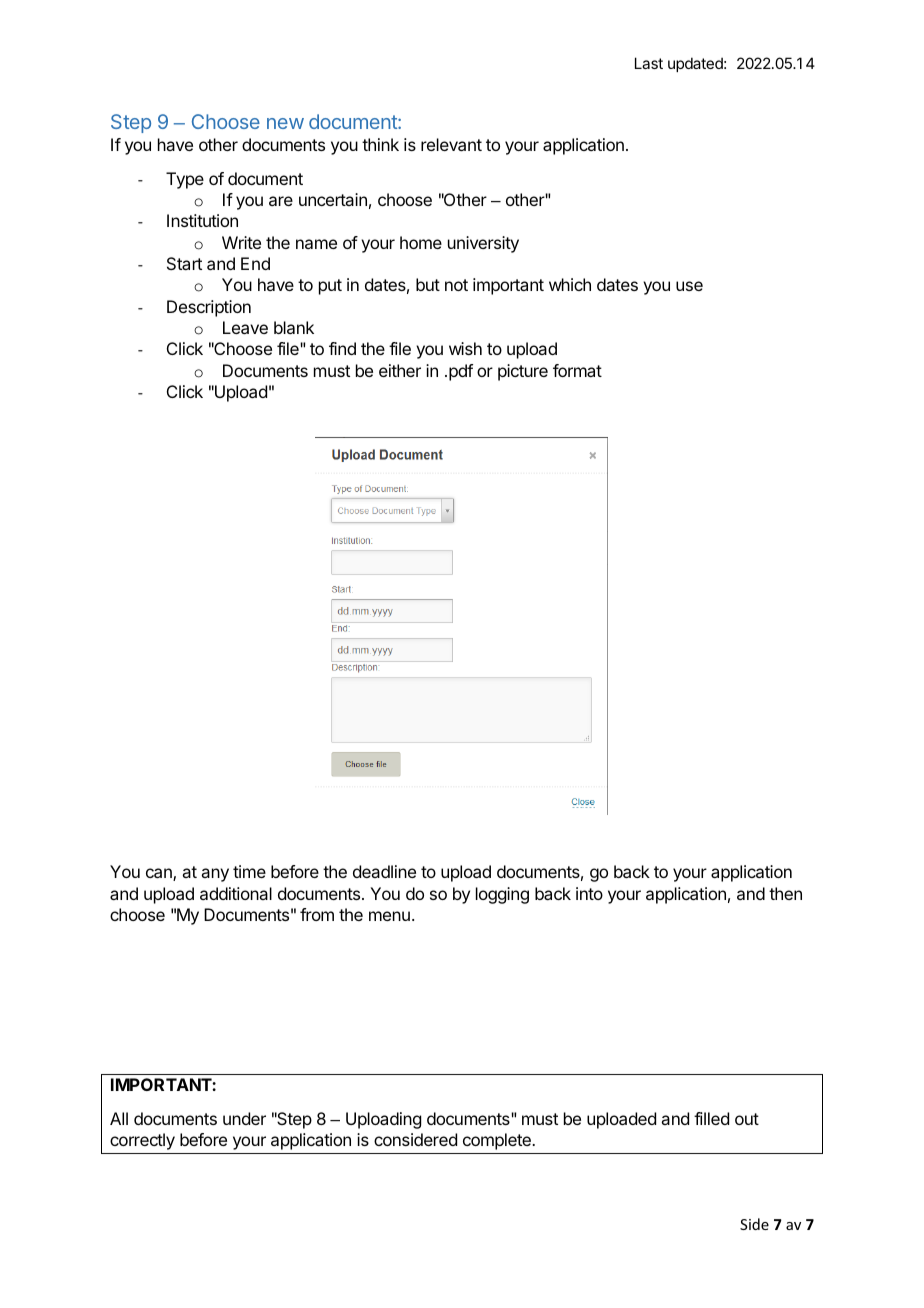 The image size is (924, 1308). Describe the element at coordinates (461, 372) in the screenshot. I see `pdf` at that location.
